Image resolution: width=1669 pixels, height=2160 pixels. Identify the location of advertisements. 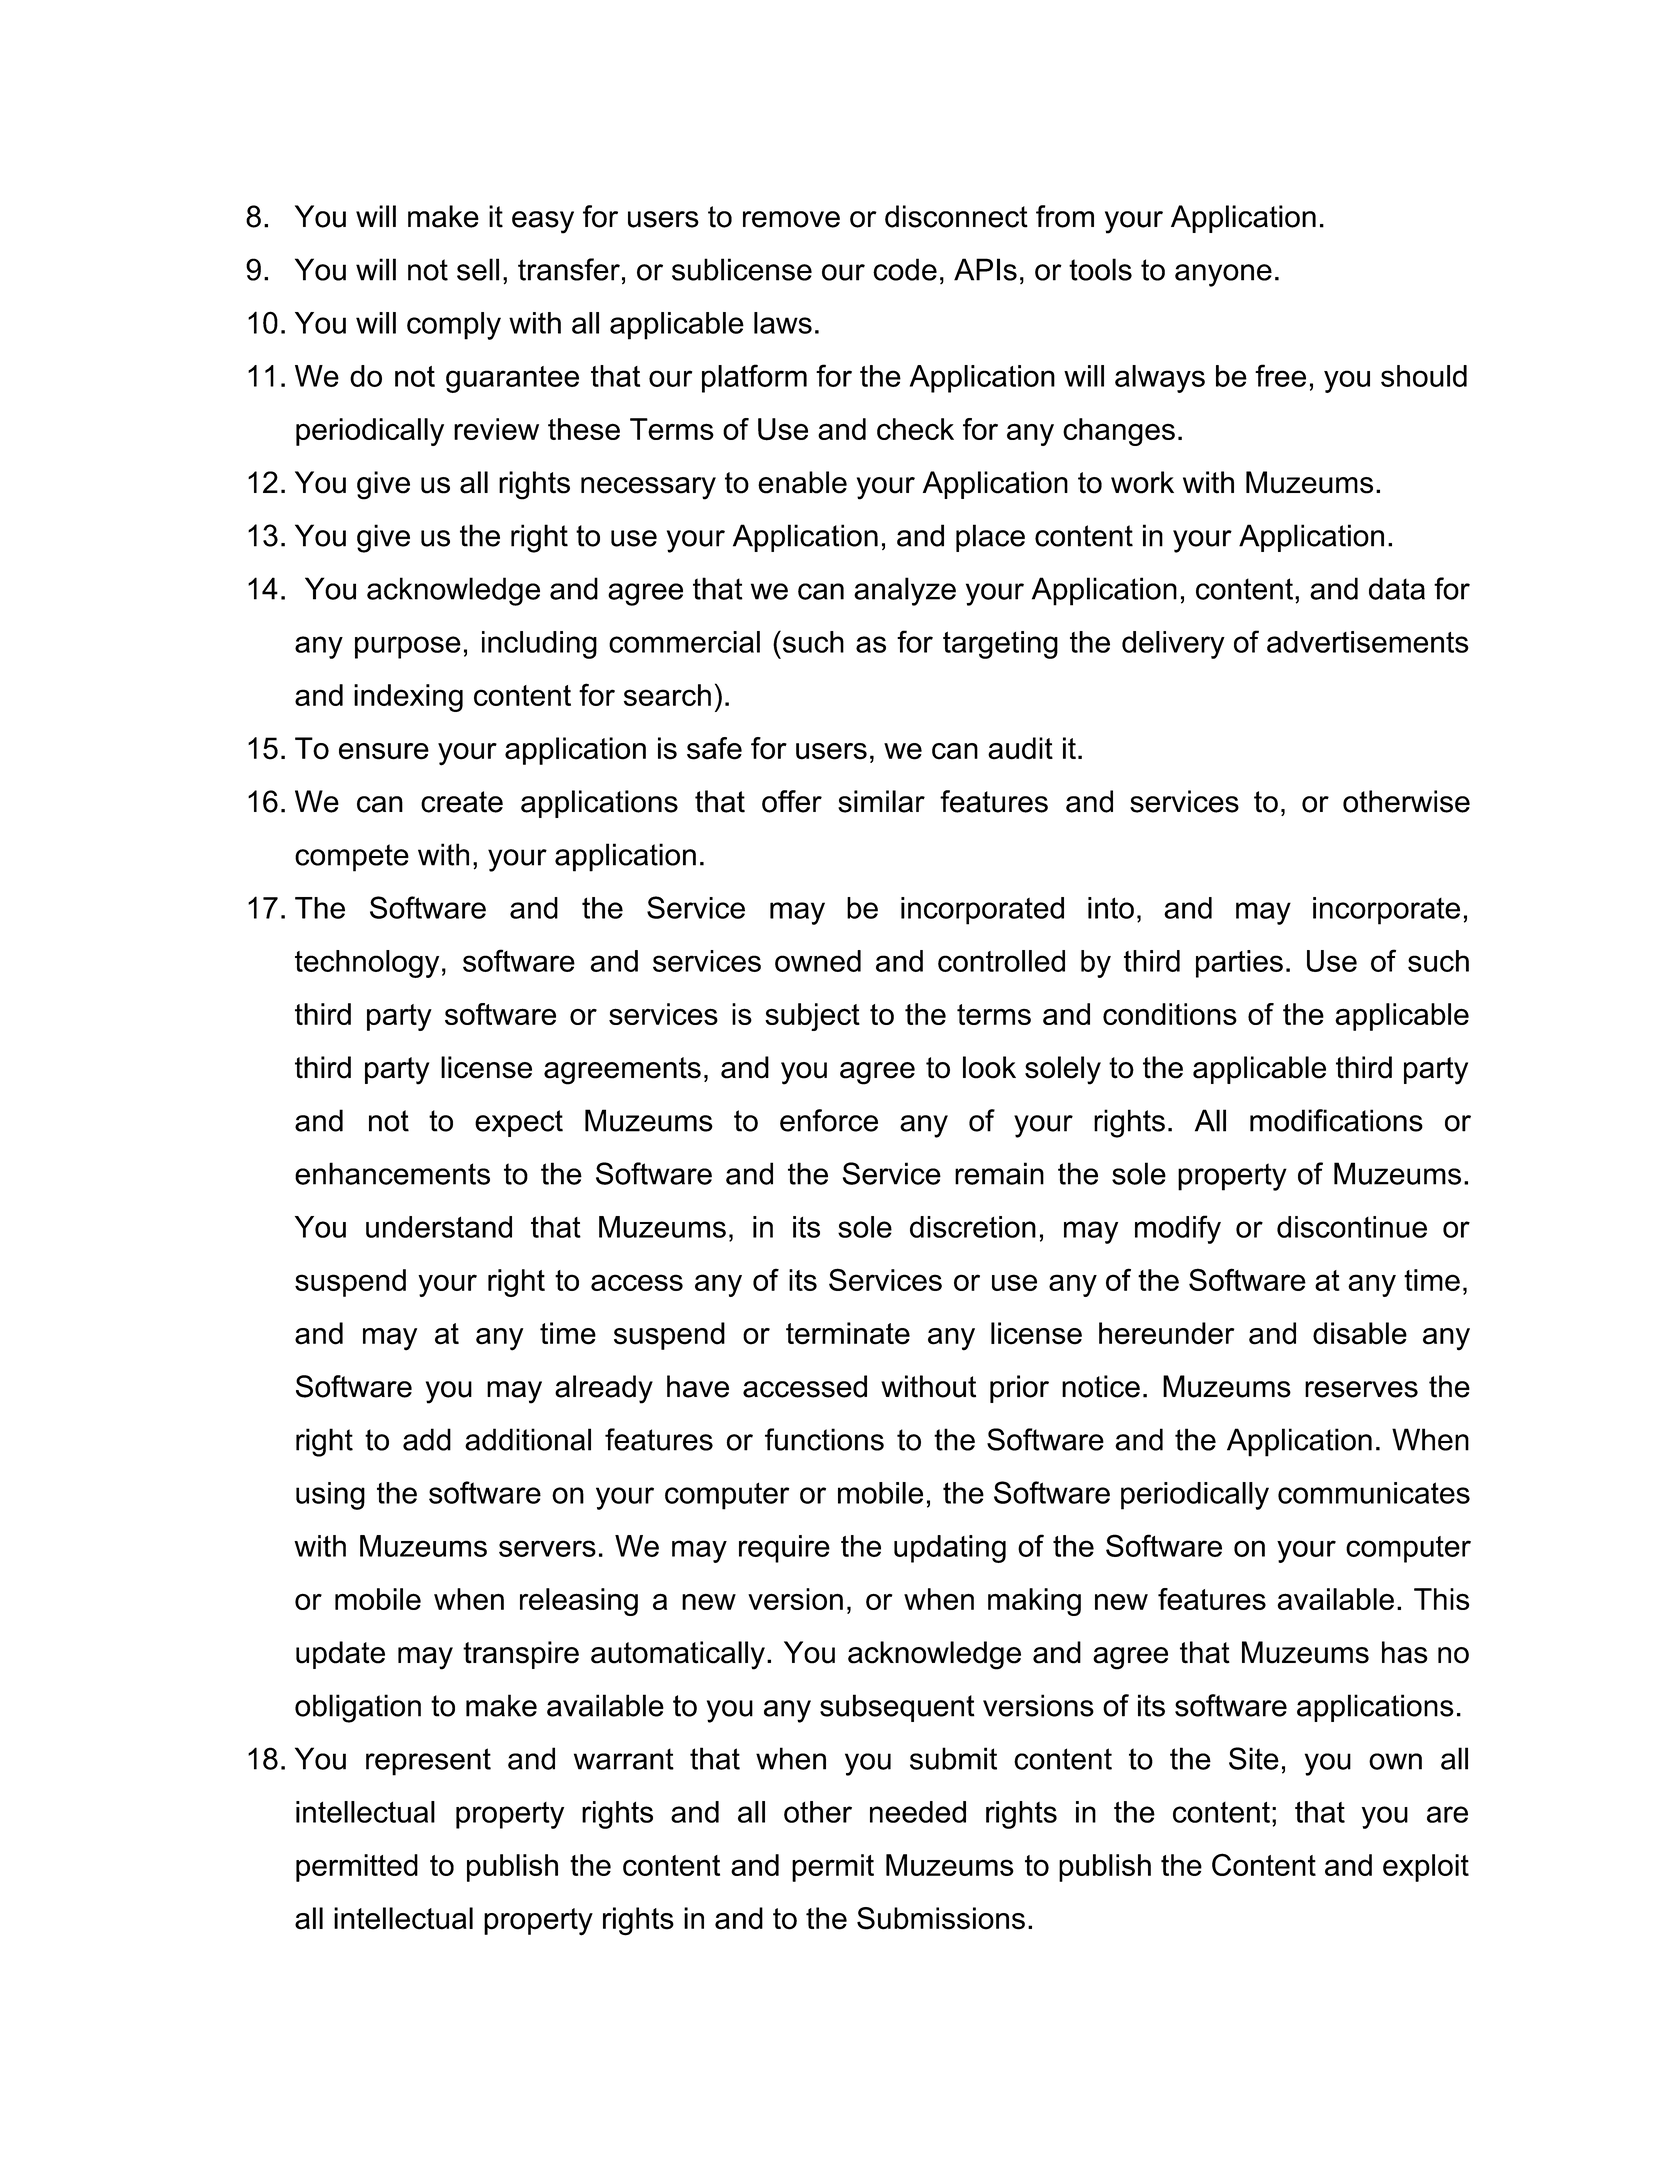
(1368, 642).
